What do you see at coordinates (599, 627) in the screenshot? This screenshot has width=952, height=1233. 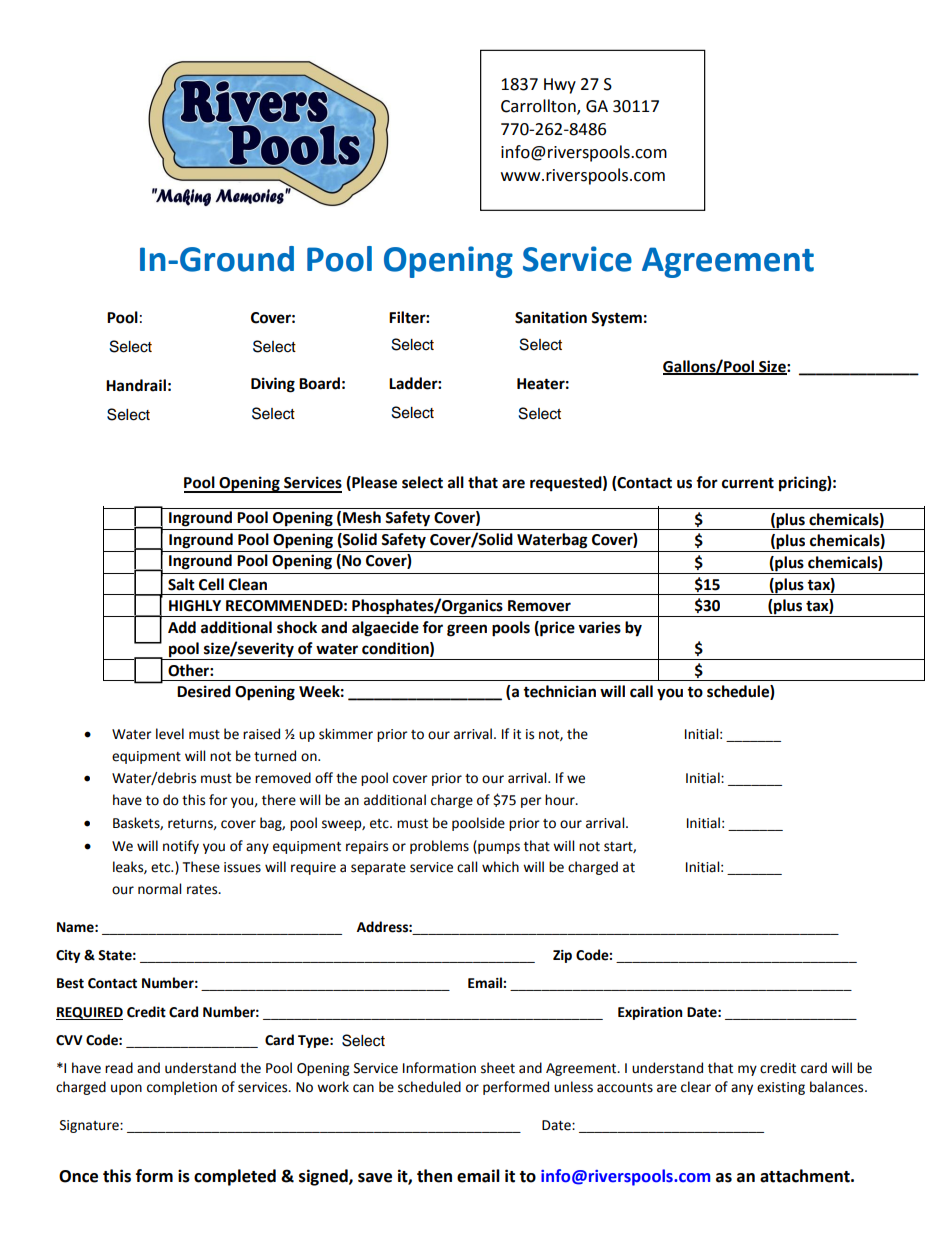 I see `varies` at bounding box center [599, 627].
